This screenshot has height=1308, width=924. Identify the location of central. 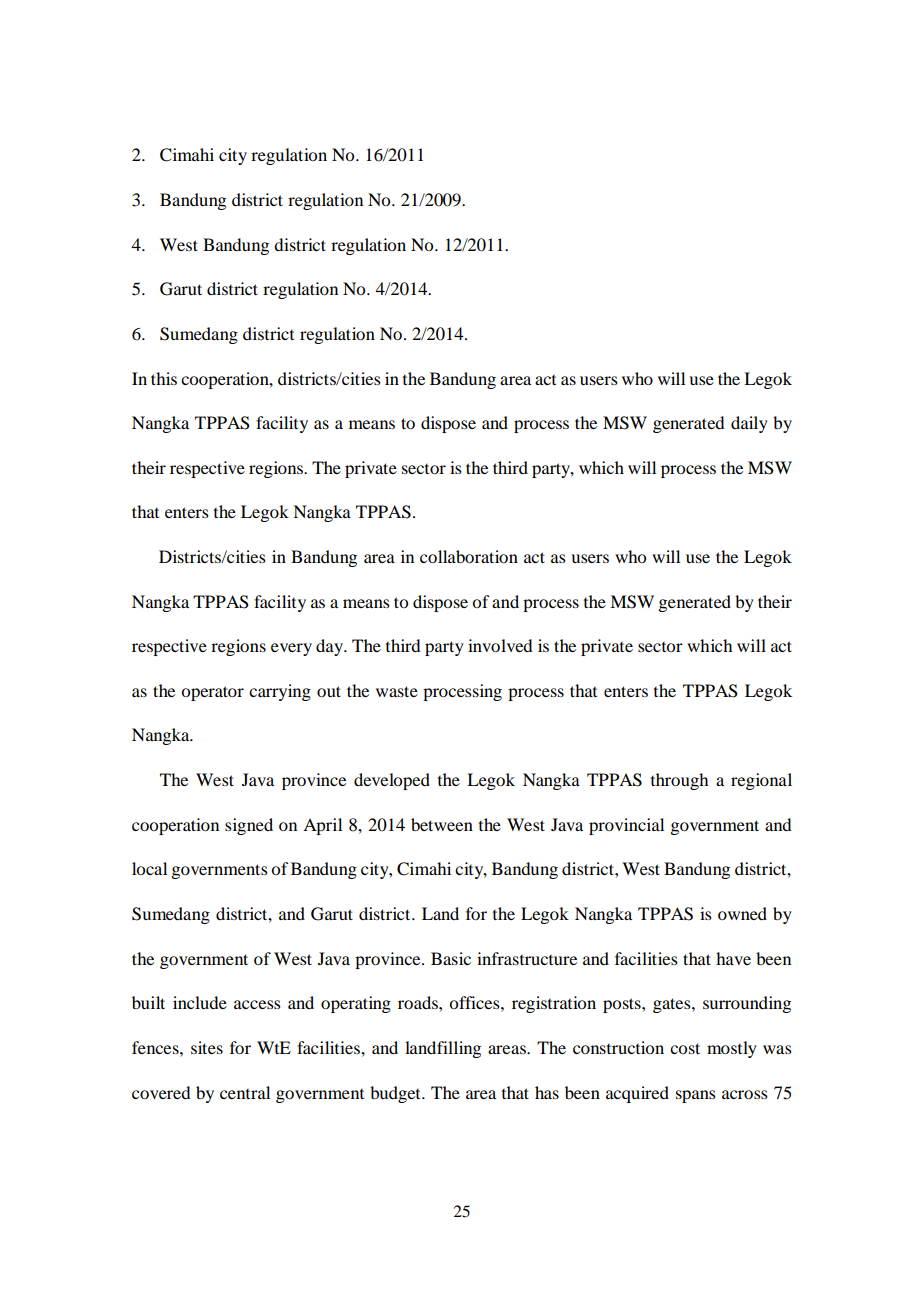
(245, 1092).
